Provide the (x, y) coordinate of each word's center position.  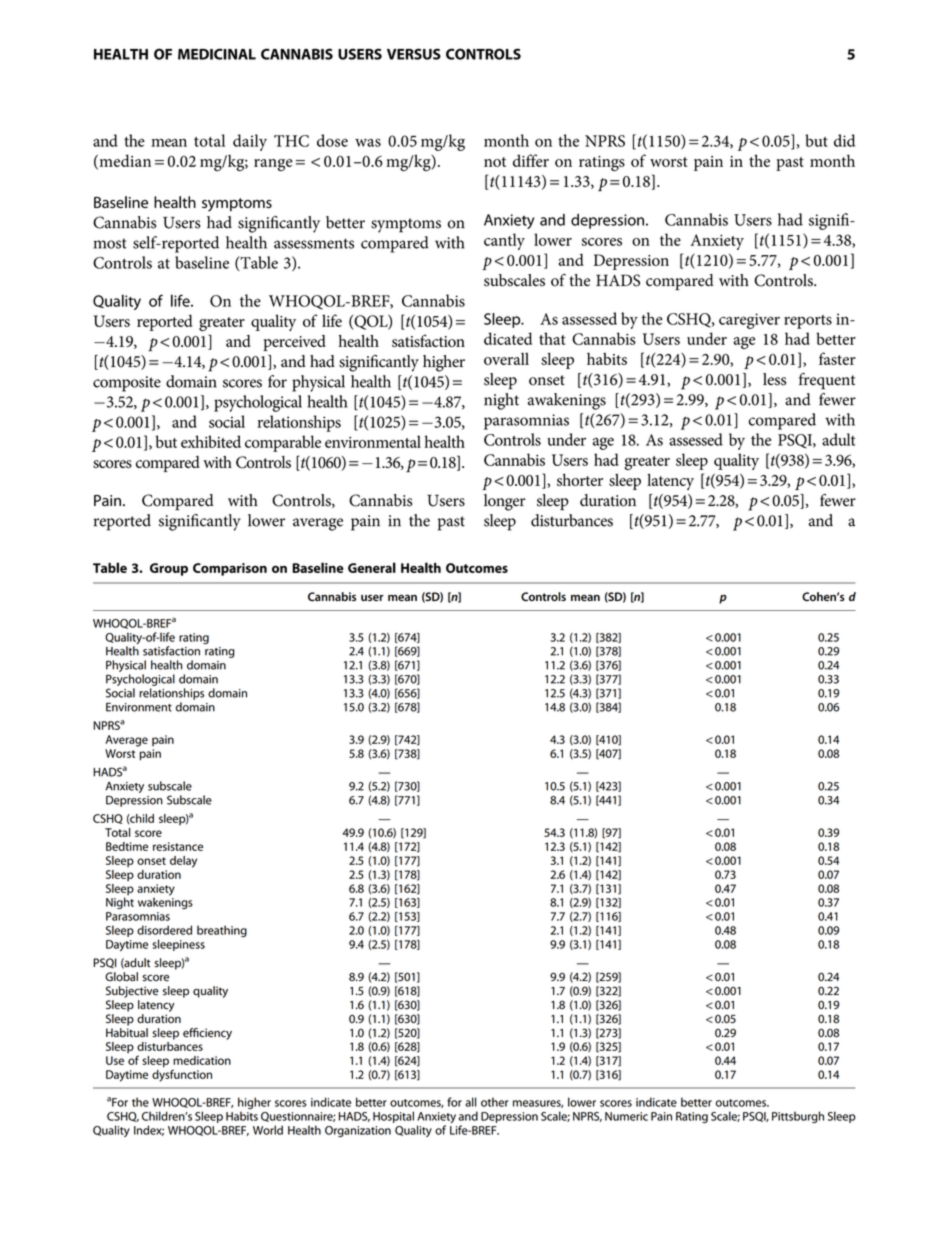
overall (506, 359)
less (774, 379)
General (372, 567)
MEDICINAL (217, 54)
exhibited (211, 441)
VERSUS (414, 54)
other (495, 1102)
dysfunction (182, 1074)
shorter (580, 479)
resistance (178, 846)
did (844, 140)
